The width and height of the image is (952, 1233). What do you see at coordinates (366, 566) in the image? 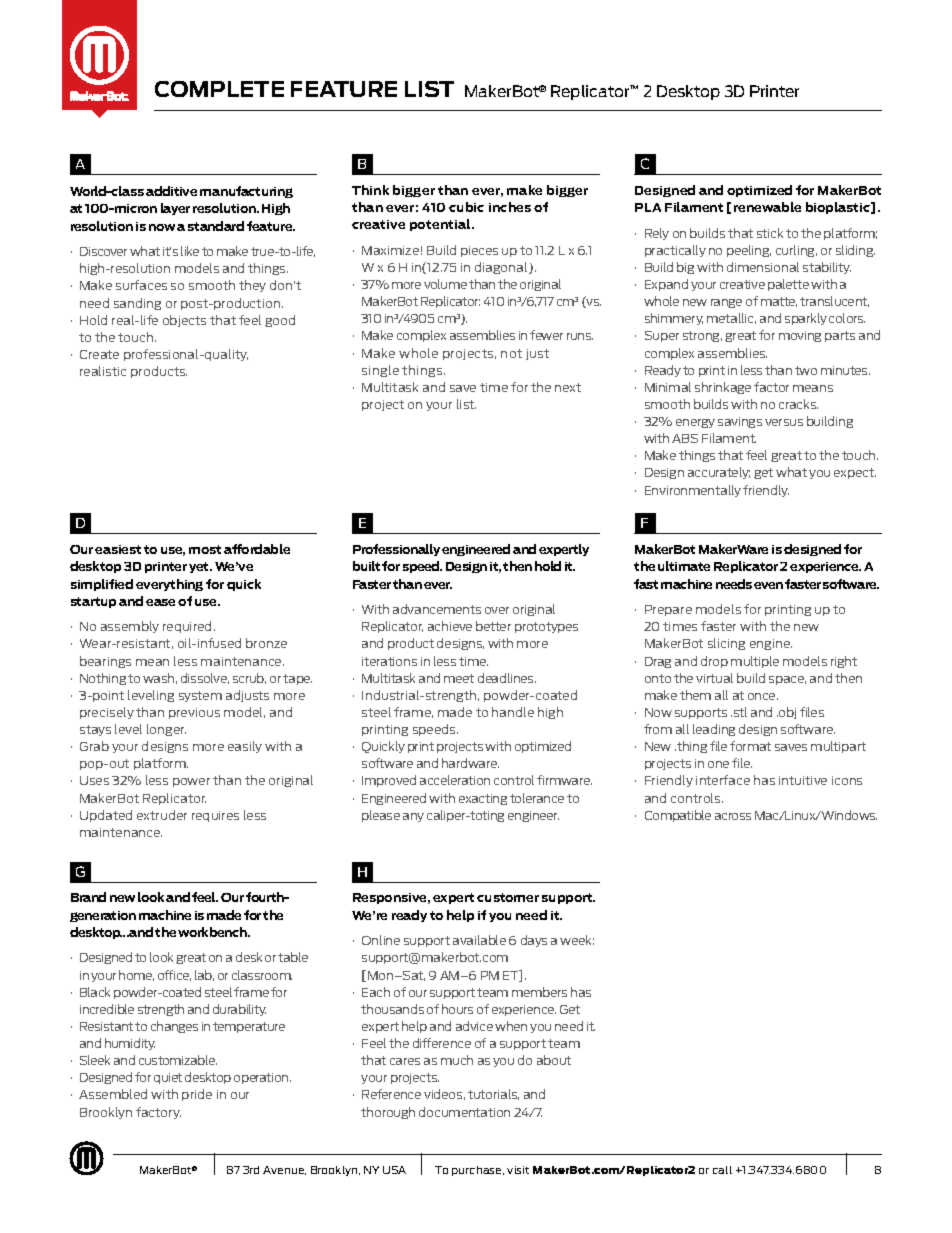
I see `built` at bounding box center [366, 566].
